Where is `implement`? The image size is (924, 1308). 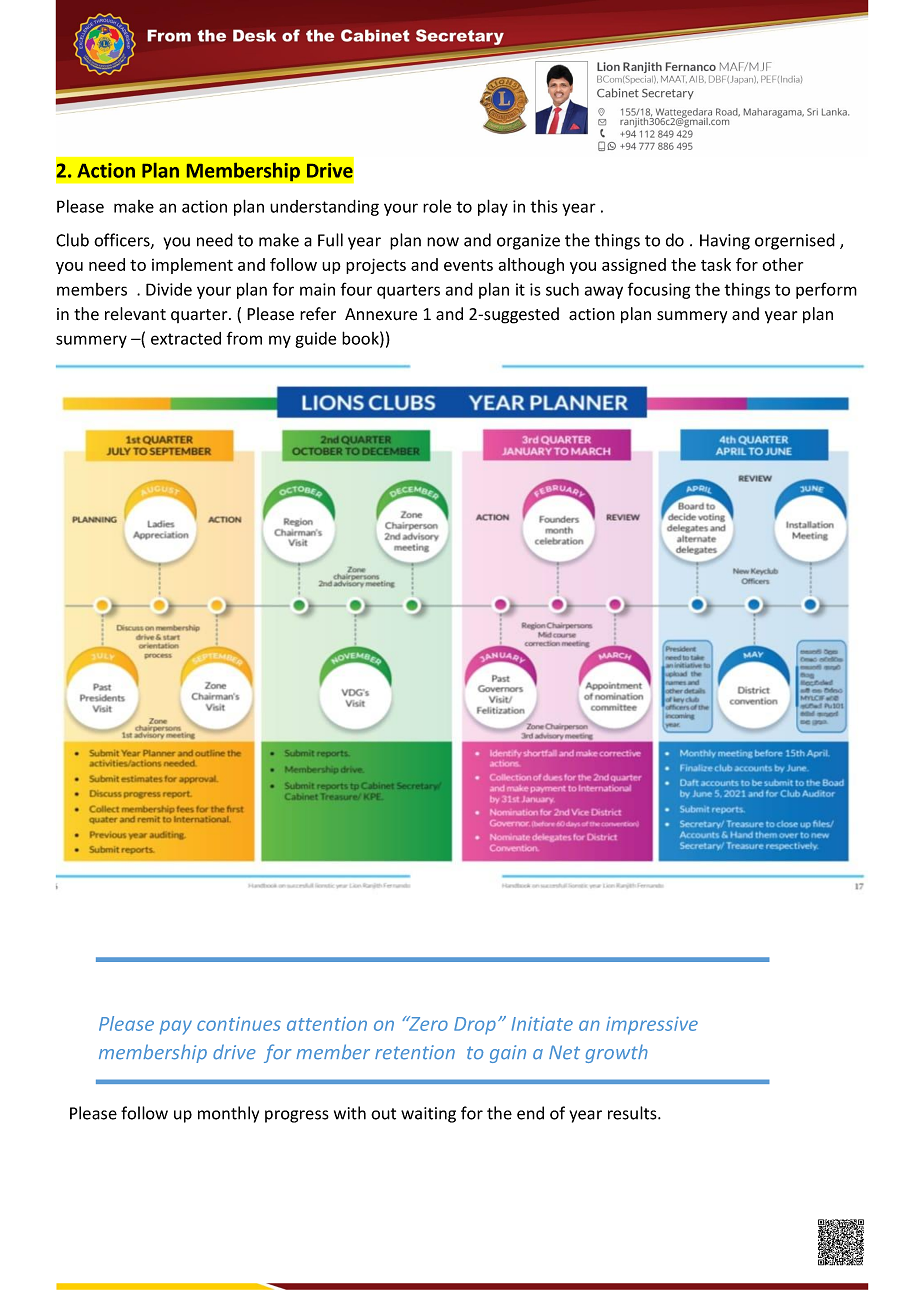 implement is located at coordinates (192, 266).
